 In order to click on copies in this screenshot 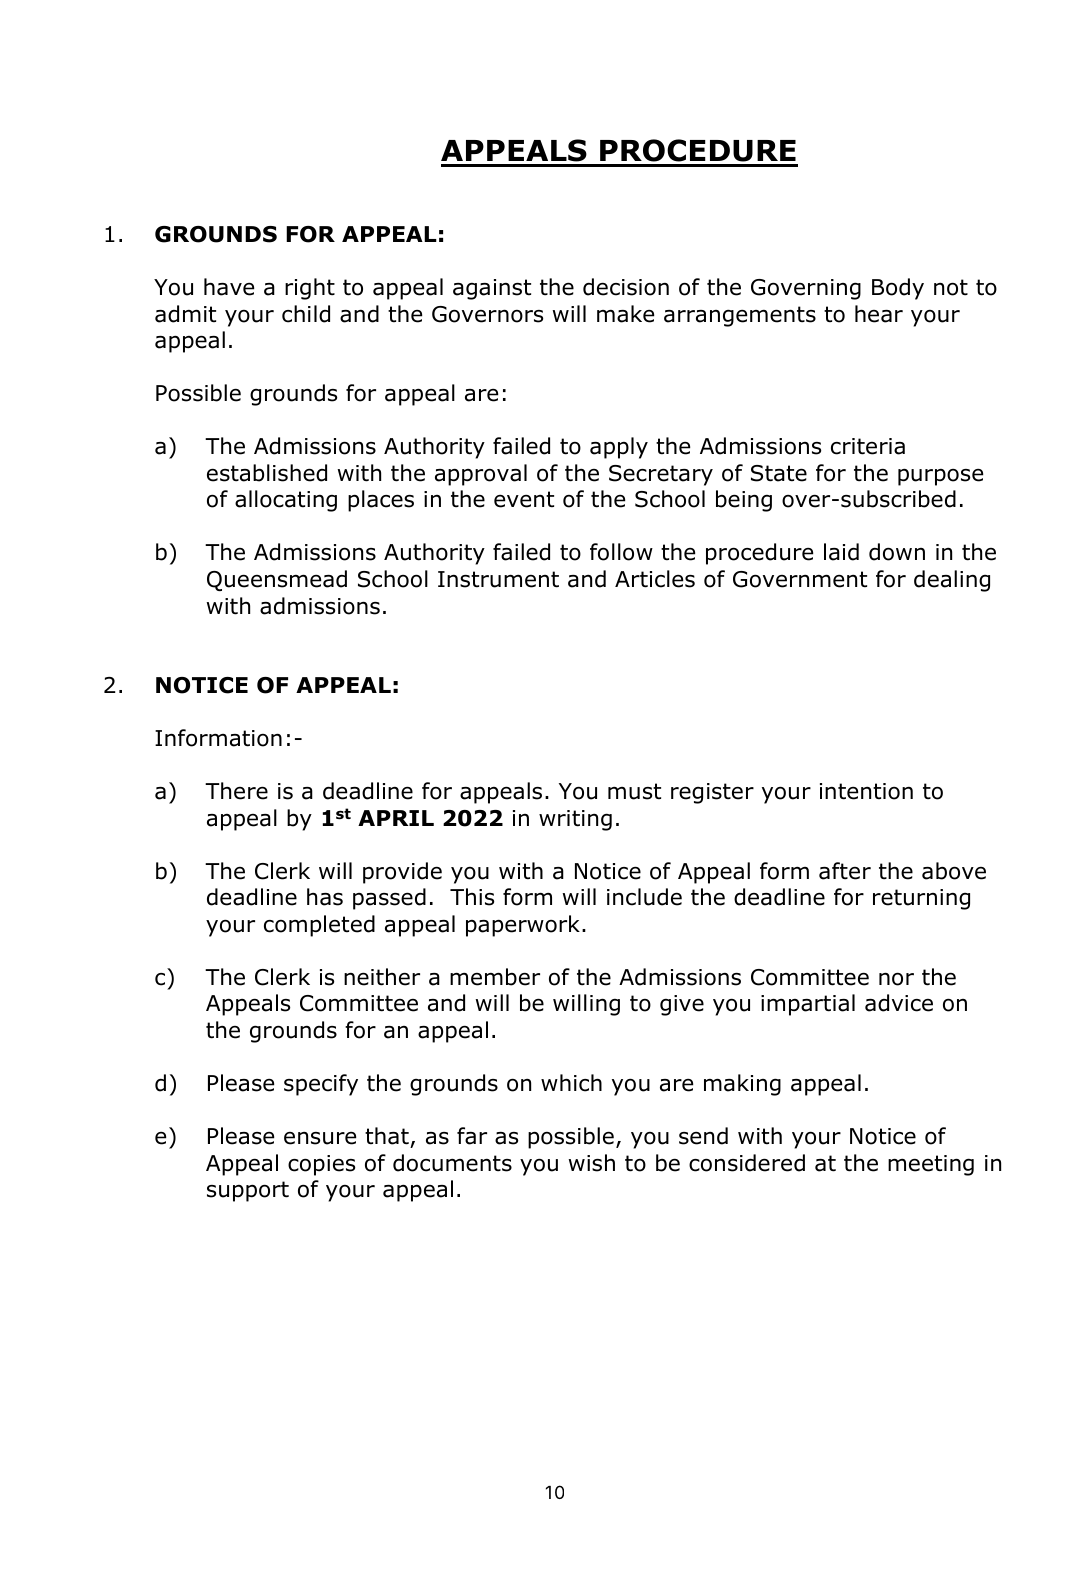, I will do `click(321, 1165)`.
